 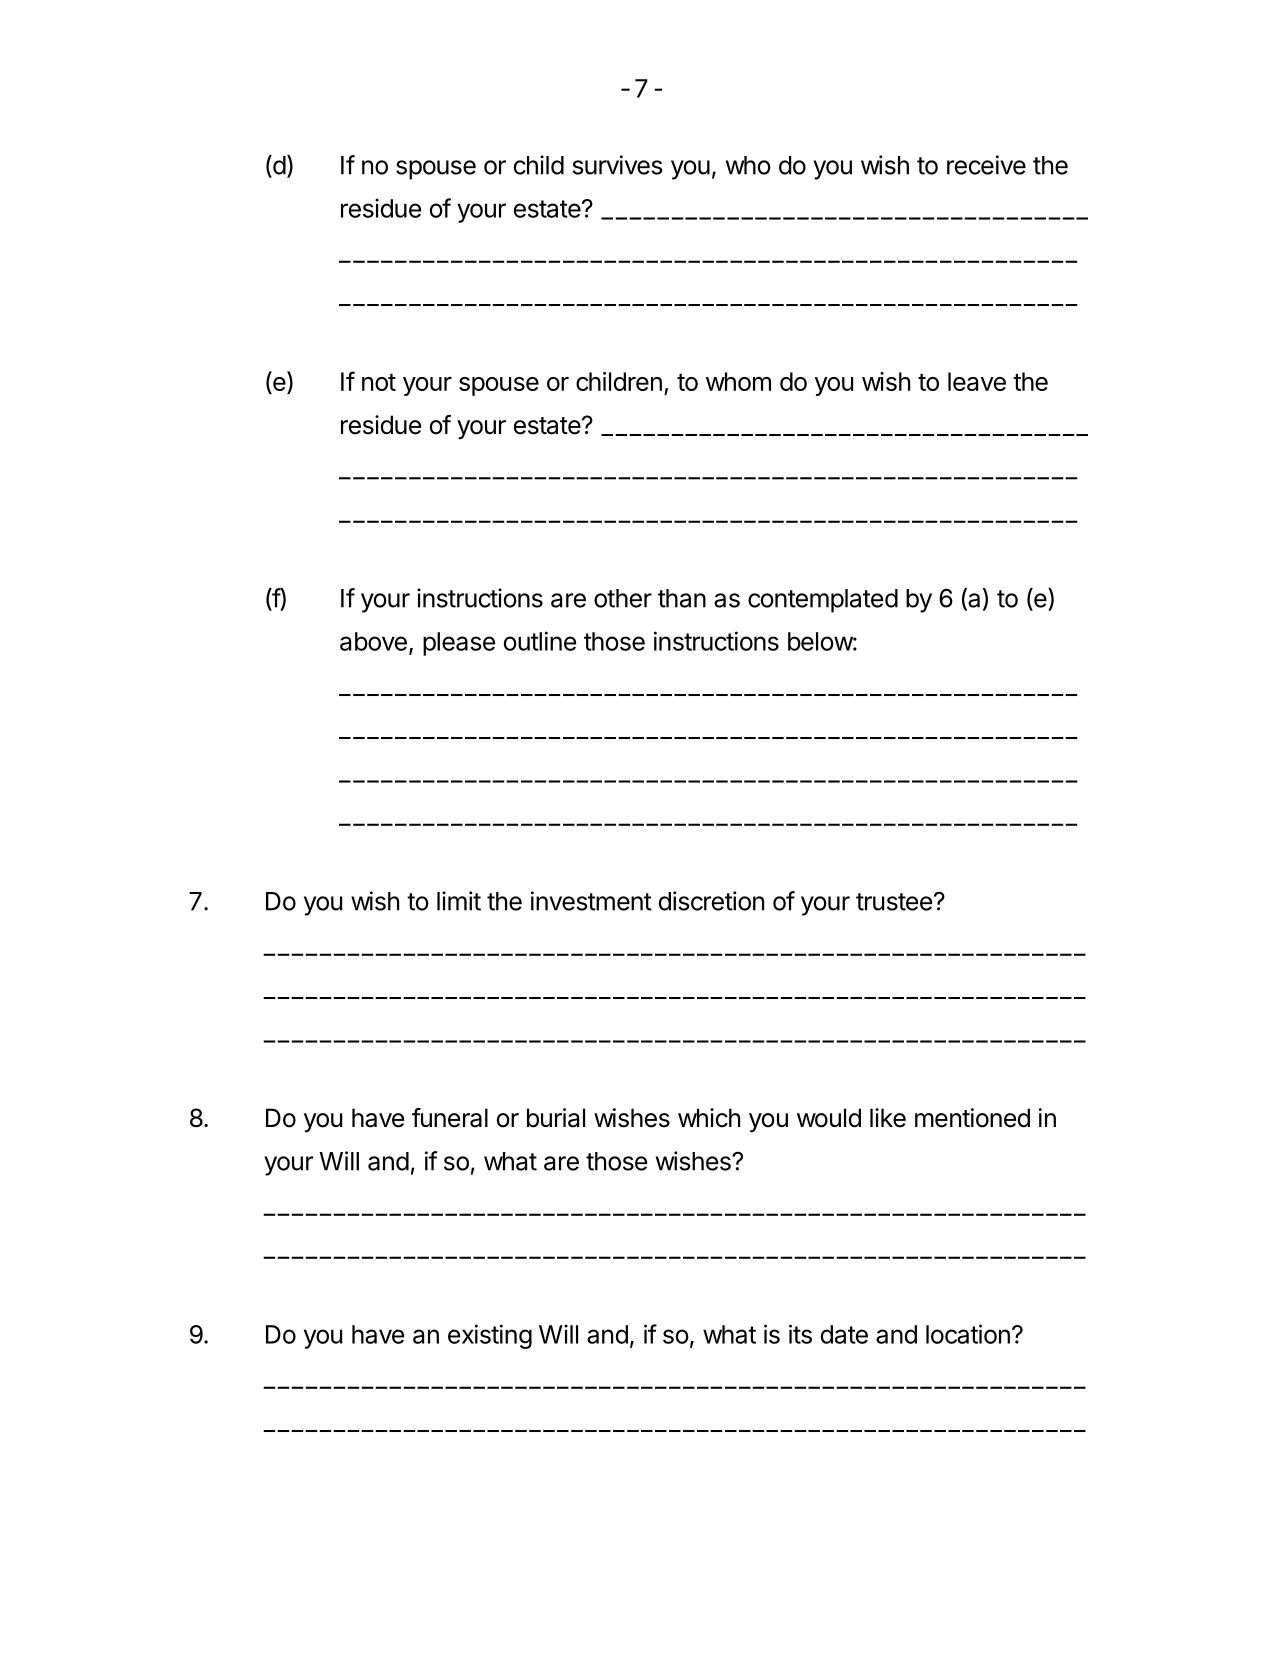 I want to click on trustee, so click(x=894, y=902).
